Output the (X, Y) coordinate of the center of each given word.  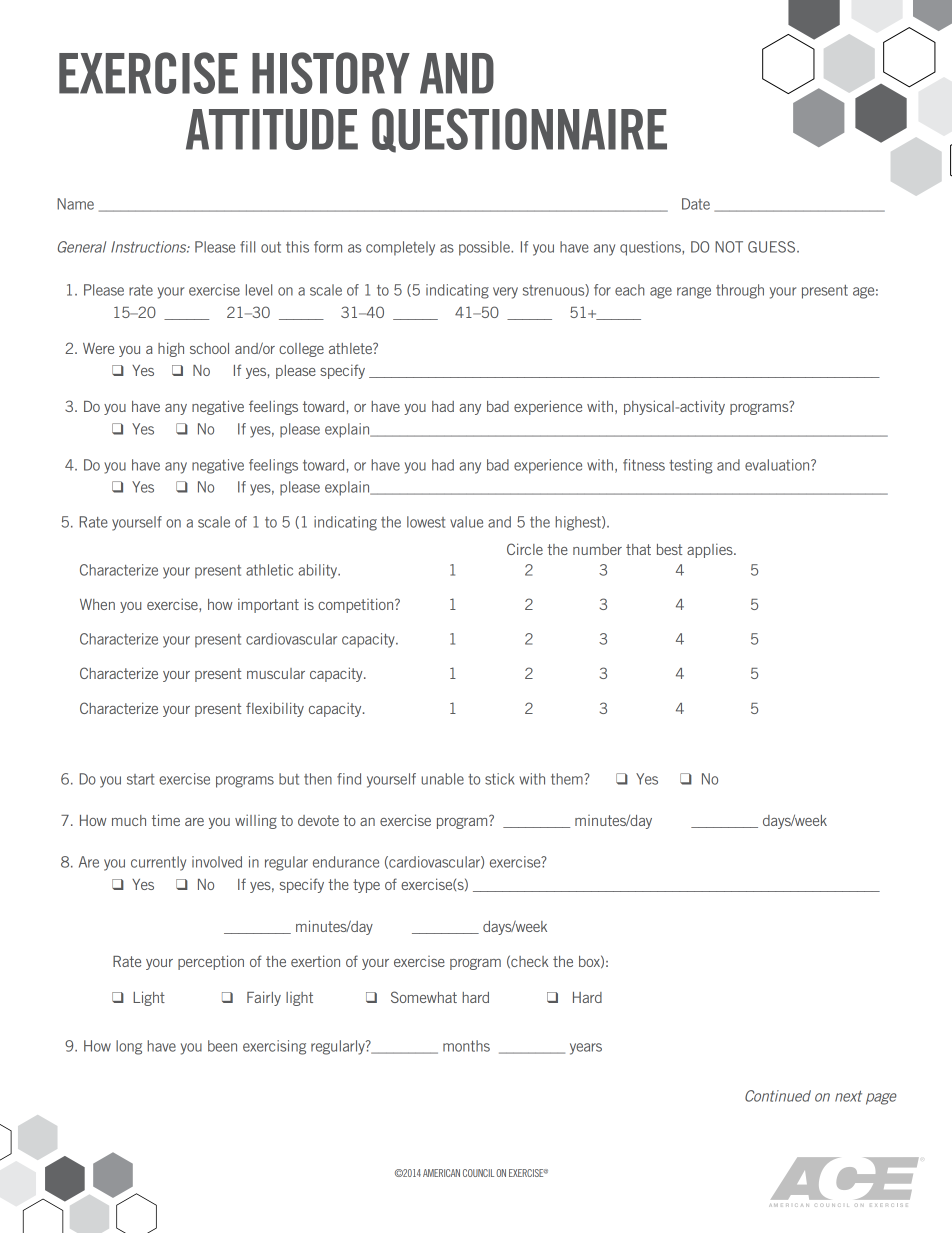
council (478, 1173)
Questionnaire (519, 130)
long (129, 1047)
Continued (778, 1096)
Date (696, 204)
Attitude (272, 129)
